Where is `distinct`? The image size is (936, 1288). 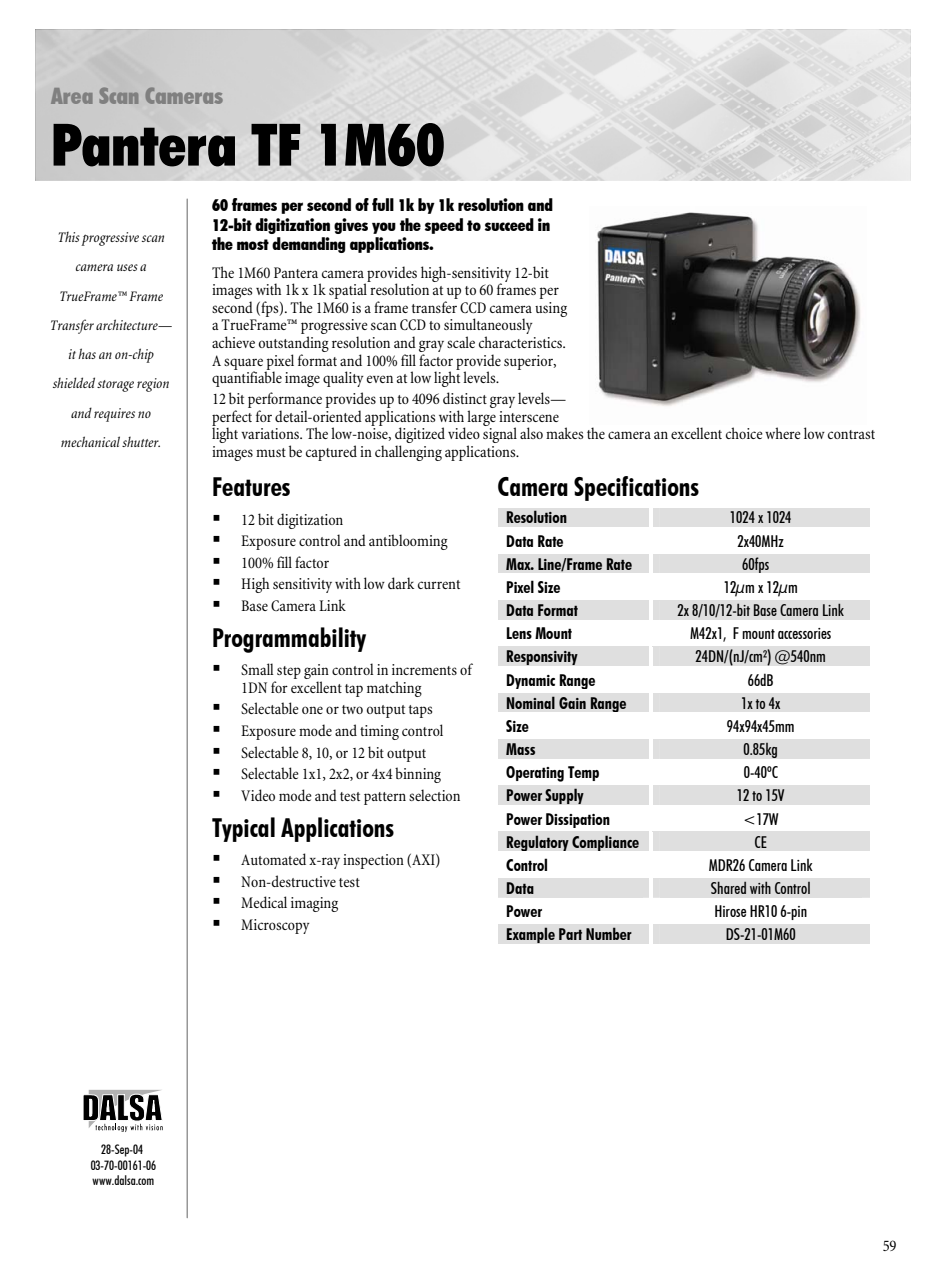 distinct is located at coordinates (465, 398).
